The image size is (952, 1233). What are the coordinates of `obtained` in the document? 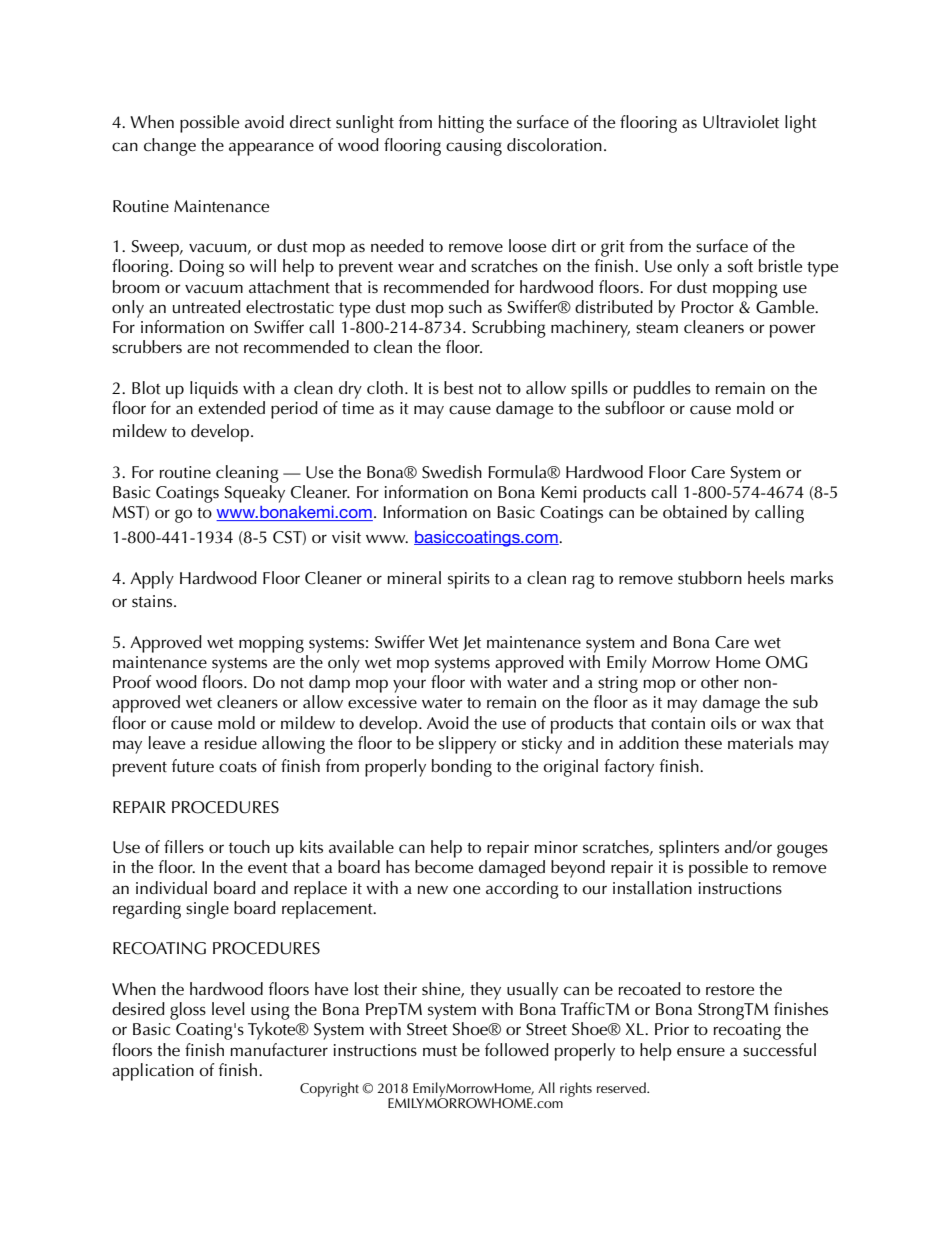 It's located at (695, 511).
